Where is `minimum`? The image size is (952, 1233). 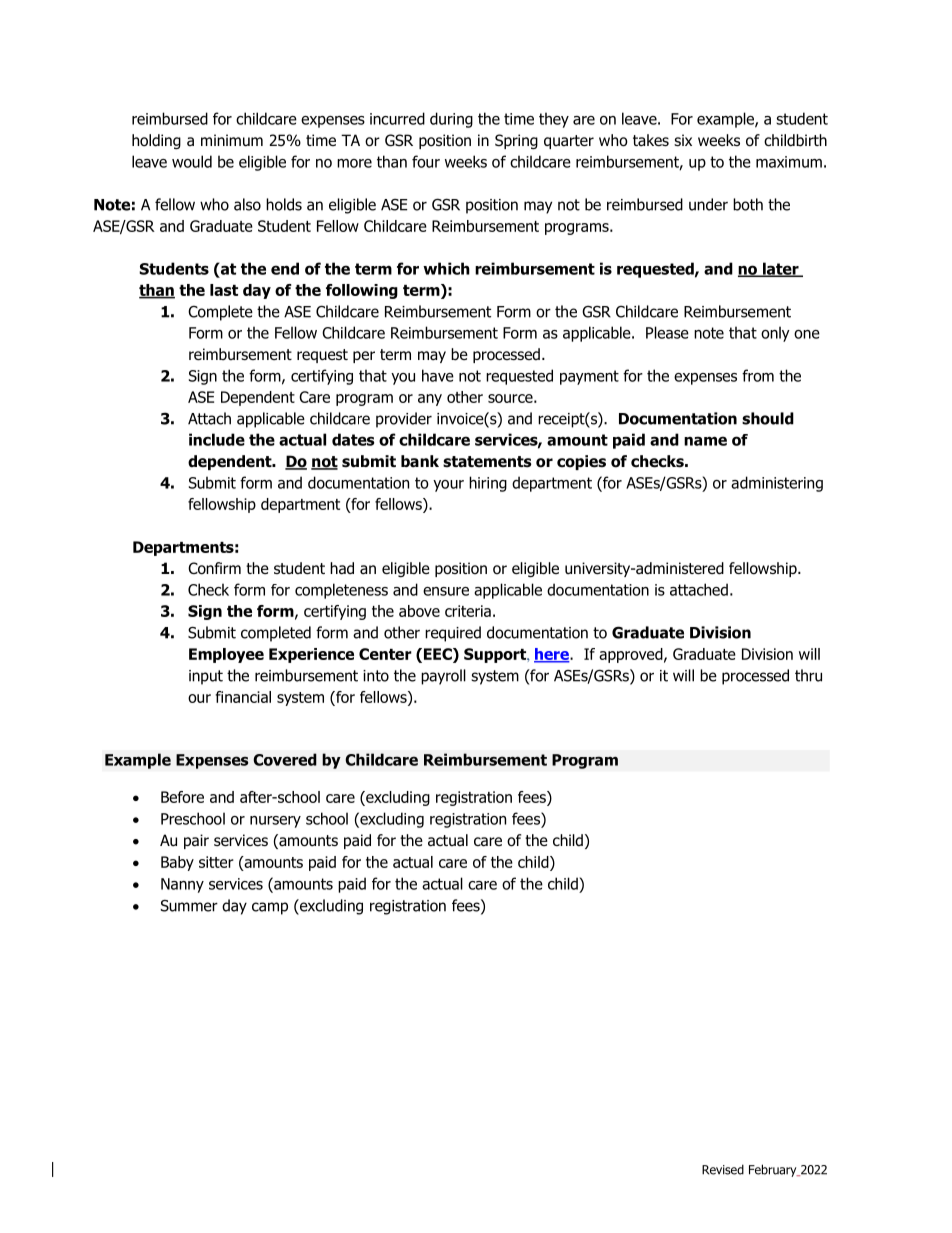
minimum is located at coordinates (232, 140).
